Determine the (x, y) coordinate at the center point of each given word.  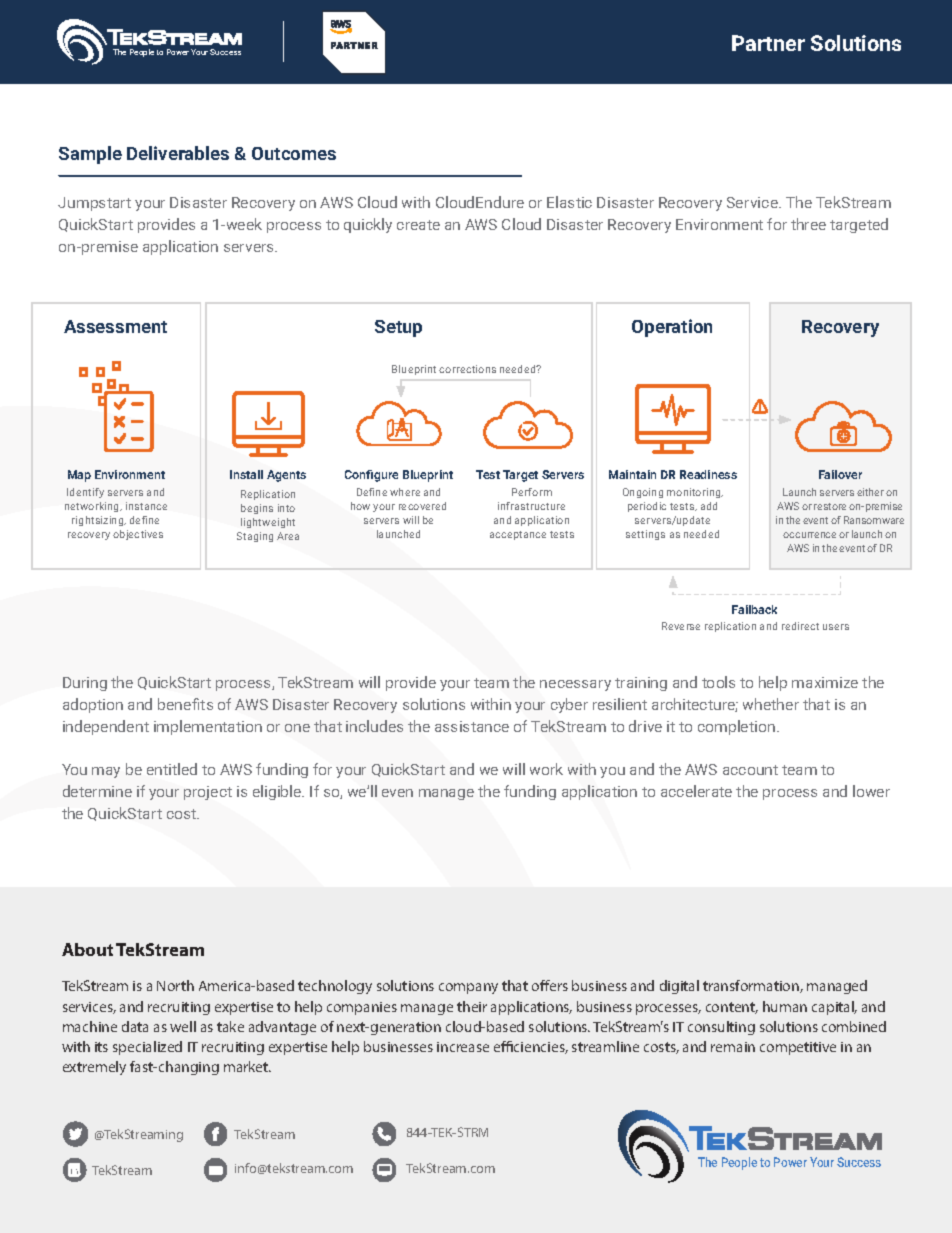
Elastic (569, 202)
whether (771, 704)
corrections (467, 369)
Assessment (115, 326)
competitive (798, 1048)
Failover (840, 474)
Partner (768, 43)
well (183, 1026)
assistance (472, 726)
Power (178, 52)
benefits (185, 704)
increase (463, 1047)
